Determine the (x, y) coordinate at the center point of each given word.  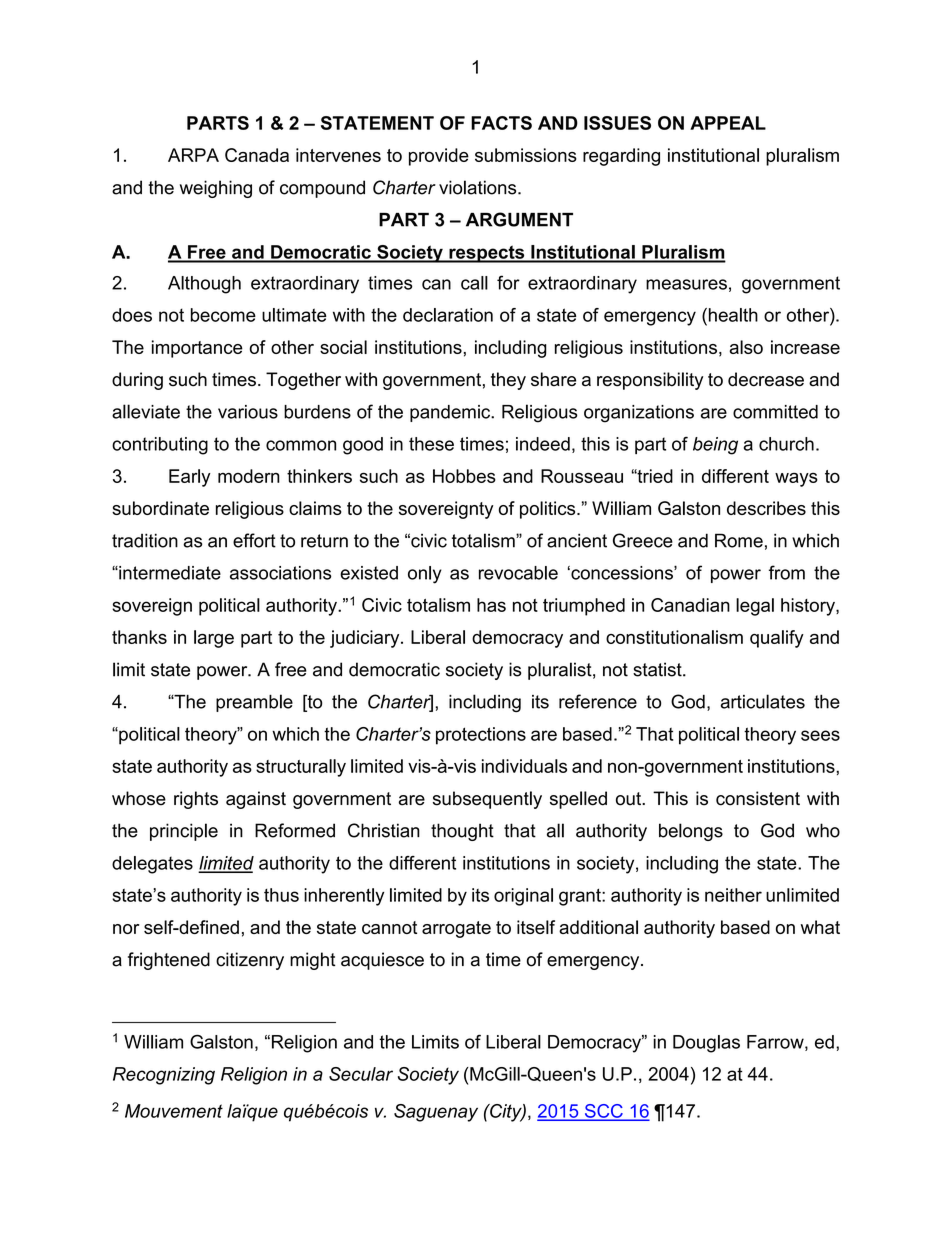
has (491, 605)
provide (439, 157)
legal (755, 607)
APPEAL (728, 123)
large (214, 639)
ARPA (193, 155)
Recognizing (164, 1076)
